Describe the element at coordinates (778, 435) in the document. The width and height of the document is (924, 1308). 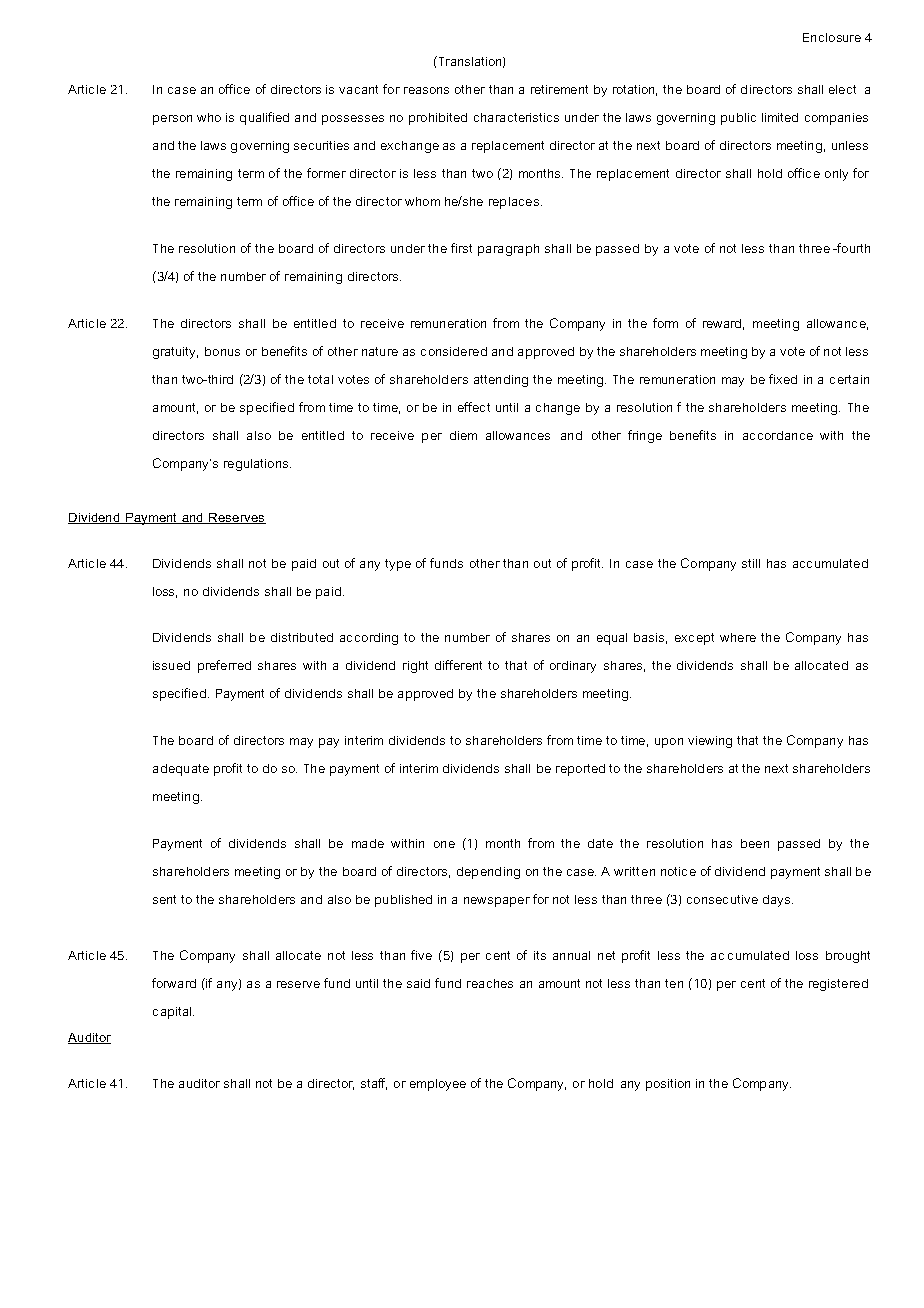
I see `accordance` at that location.
